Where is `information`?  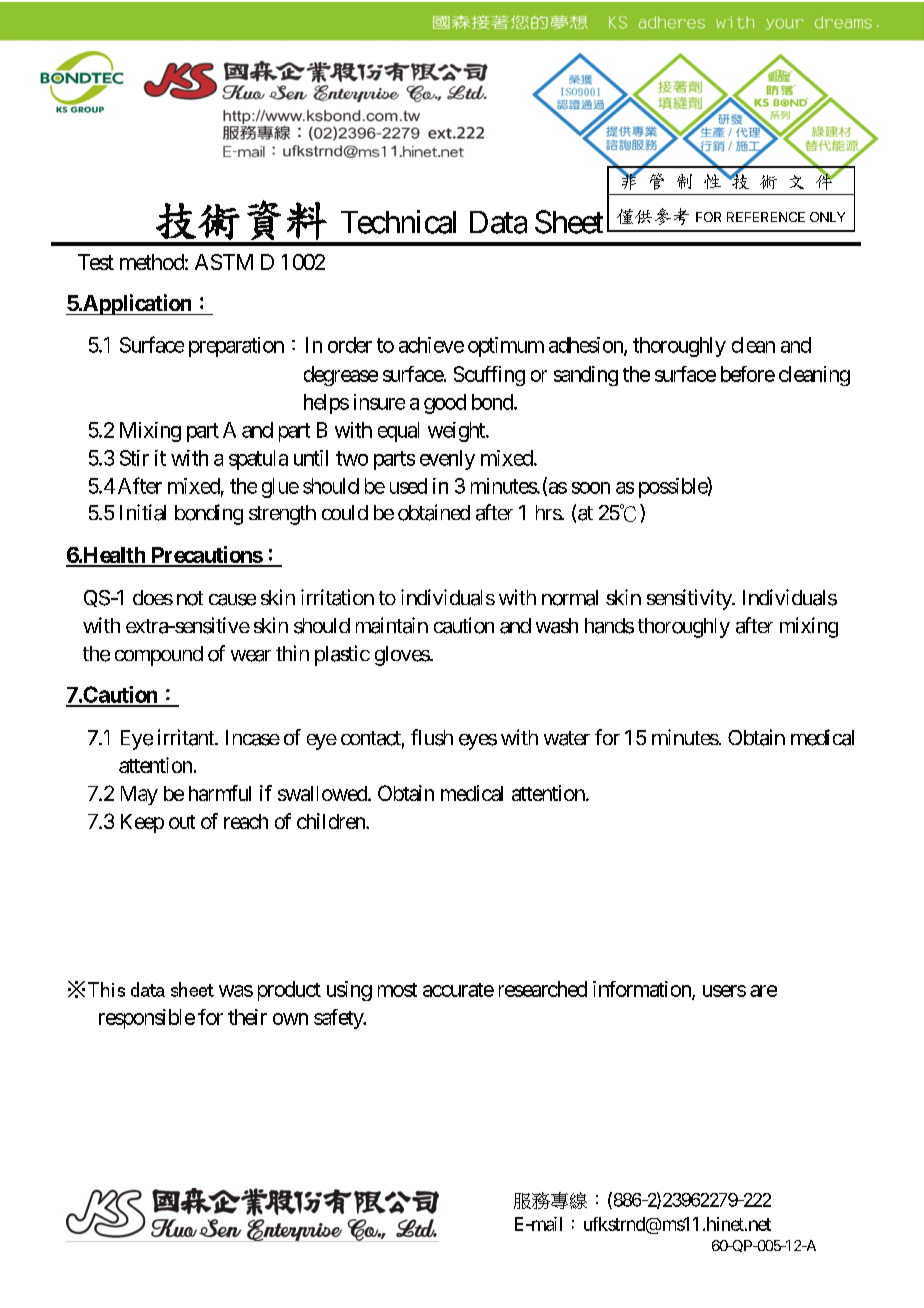
information is located at coordinates (643, 990).
